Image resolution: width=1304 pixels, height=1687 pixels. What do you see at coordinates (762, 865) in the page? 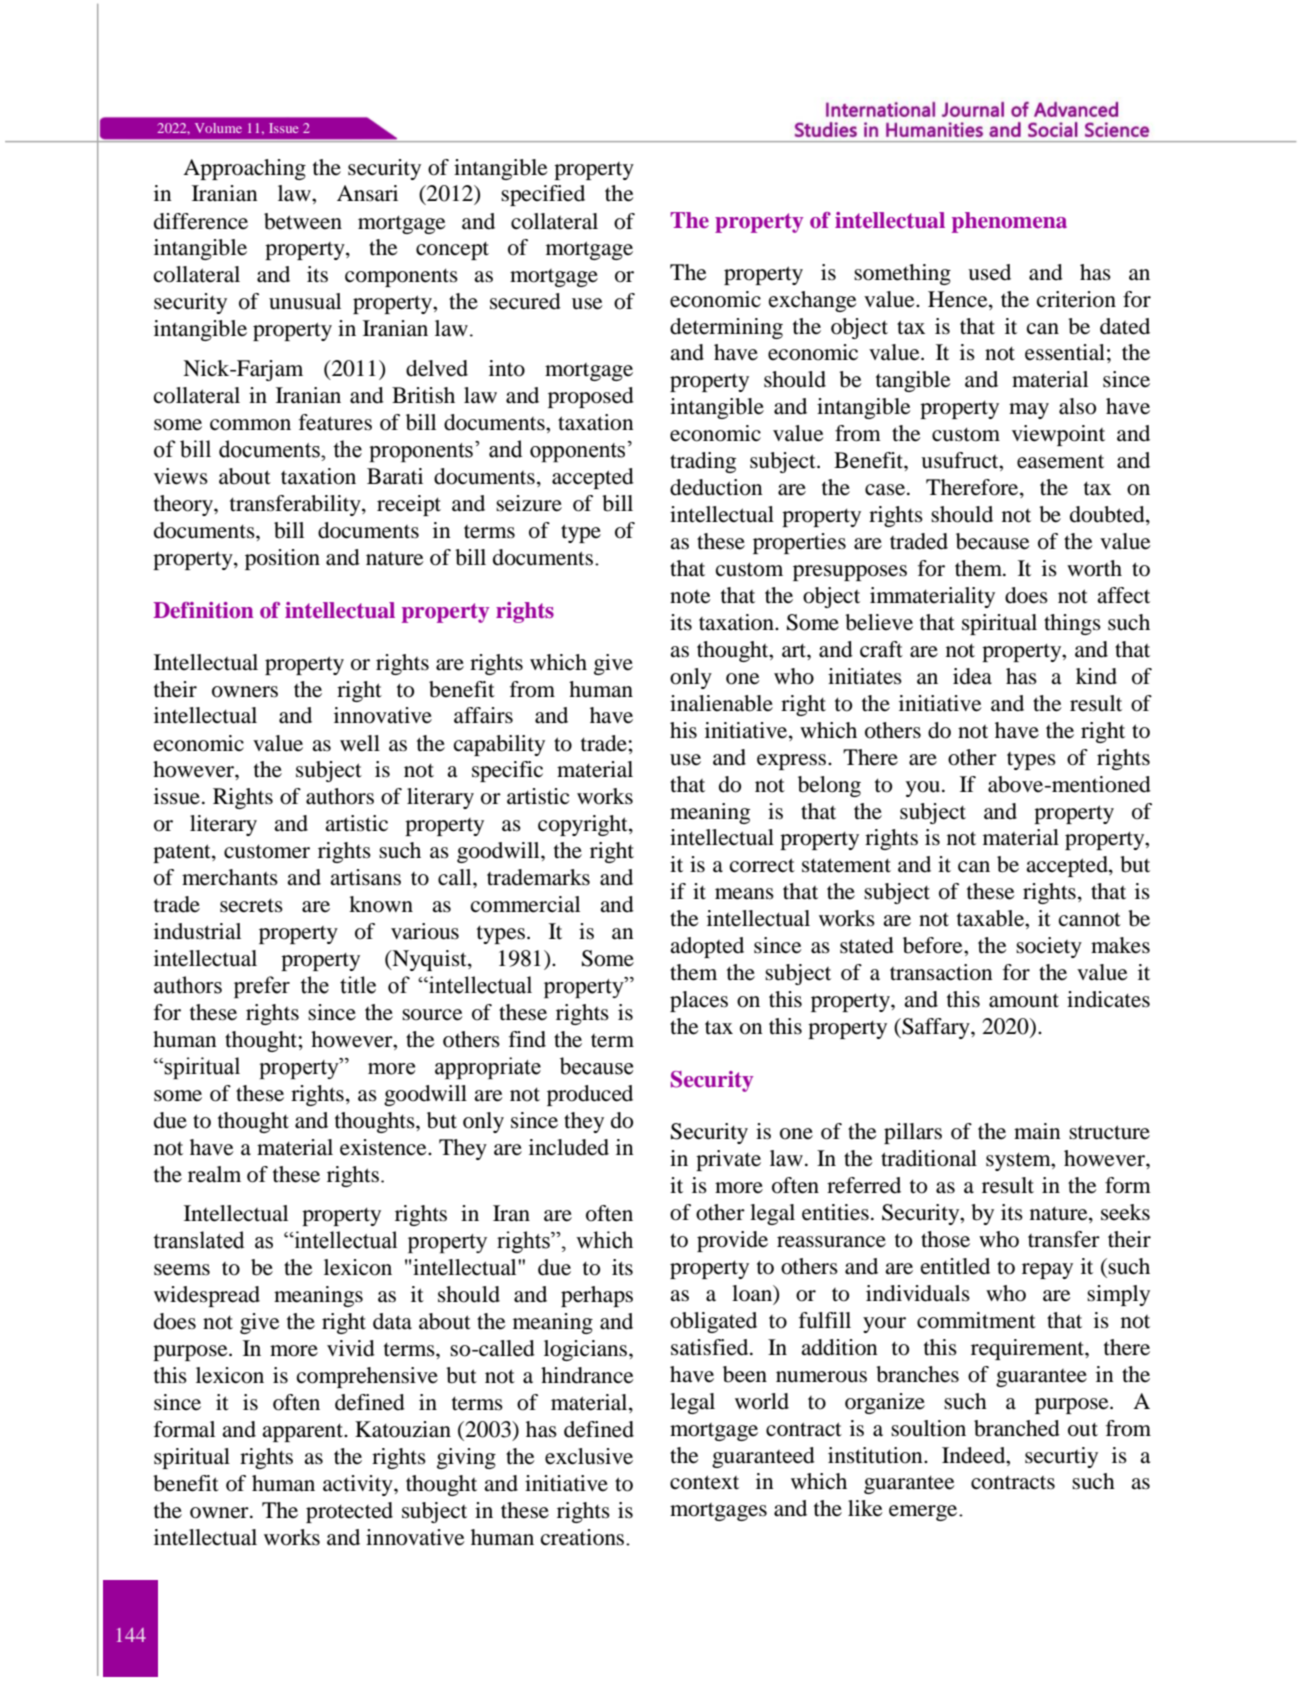
I see `correct` at bounding box center [762, 865].
